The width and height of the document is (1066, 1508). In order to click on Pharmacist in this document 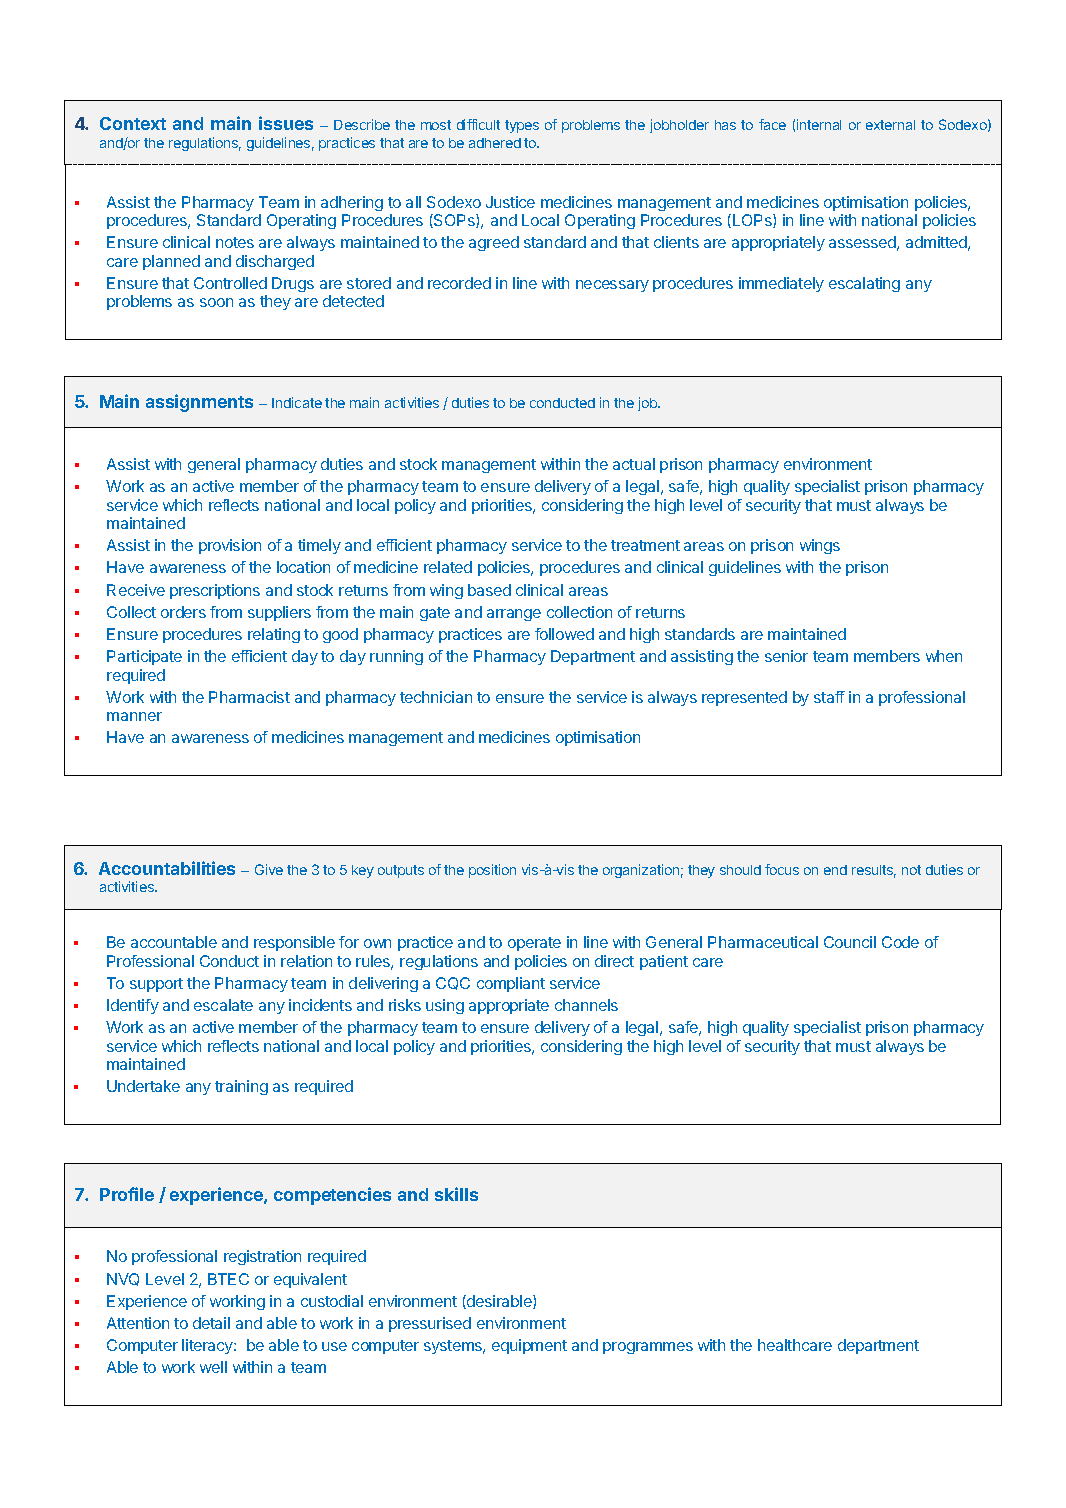, I will do `click(249, 697)`.
